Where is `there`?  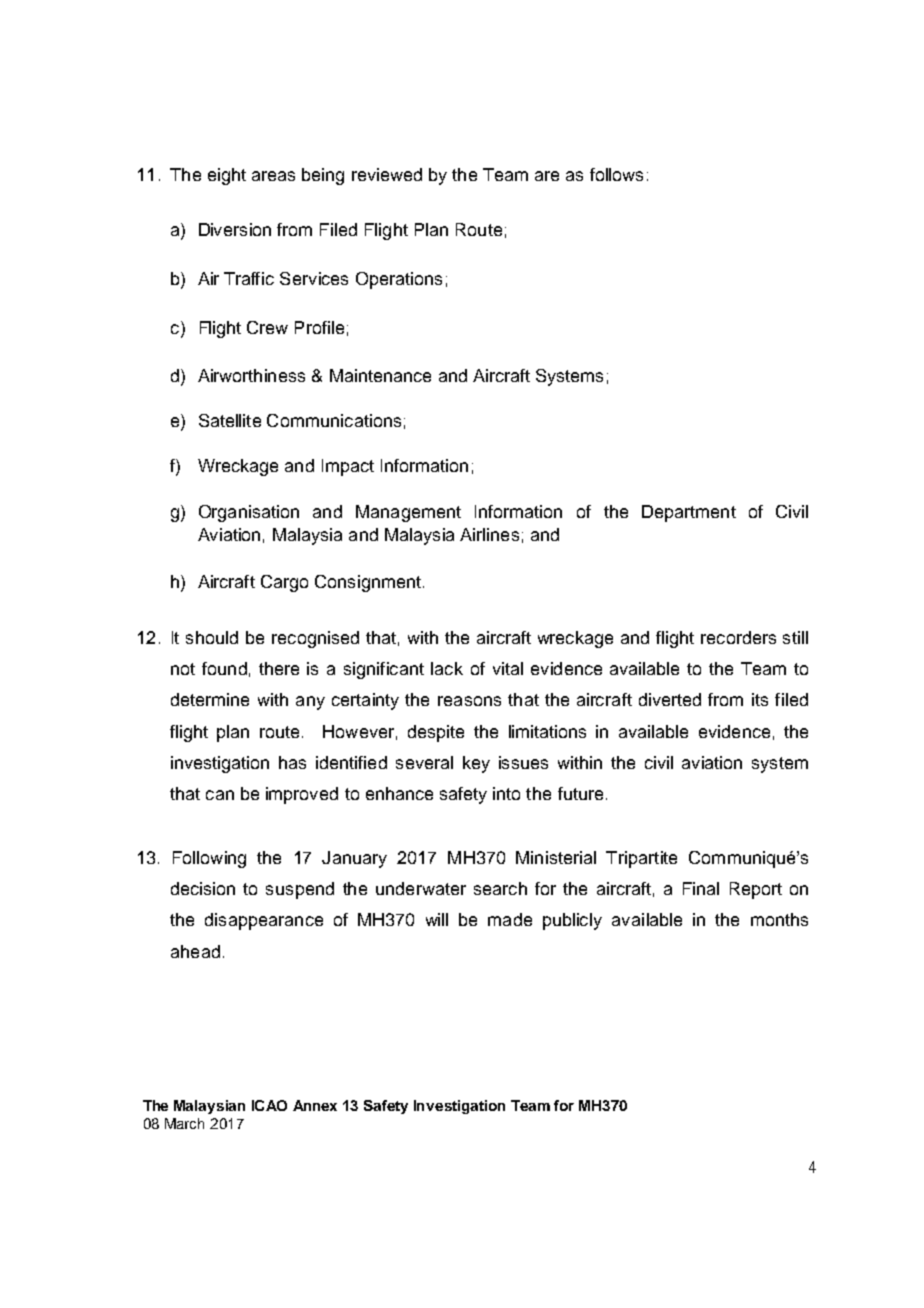 there is located at coordinates (279, 668).
